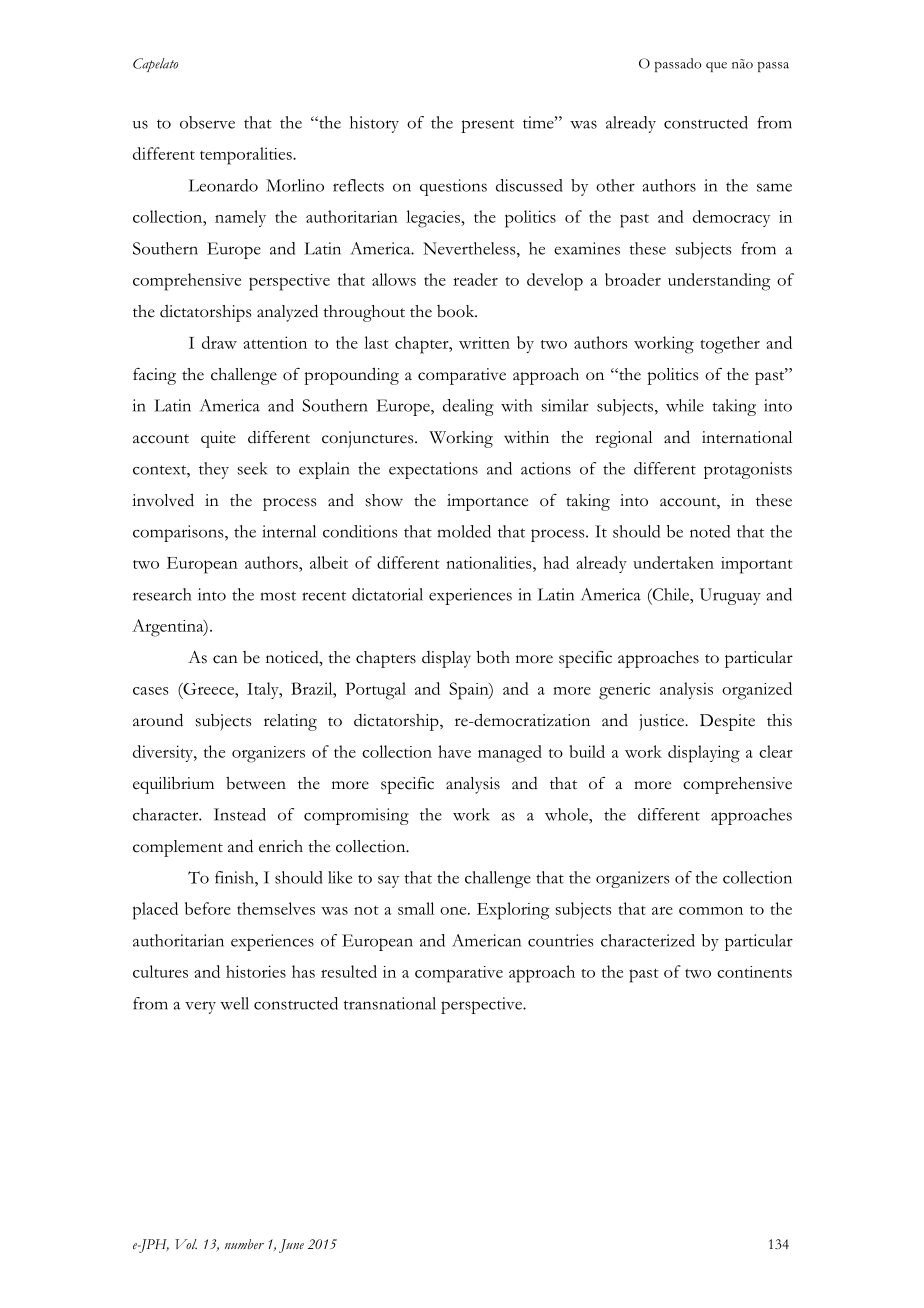 This screenshot has width=924, height=1308. I want to click on they, so click(214, 470).
